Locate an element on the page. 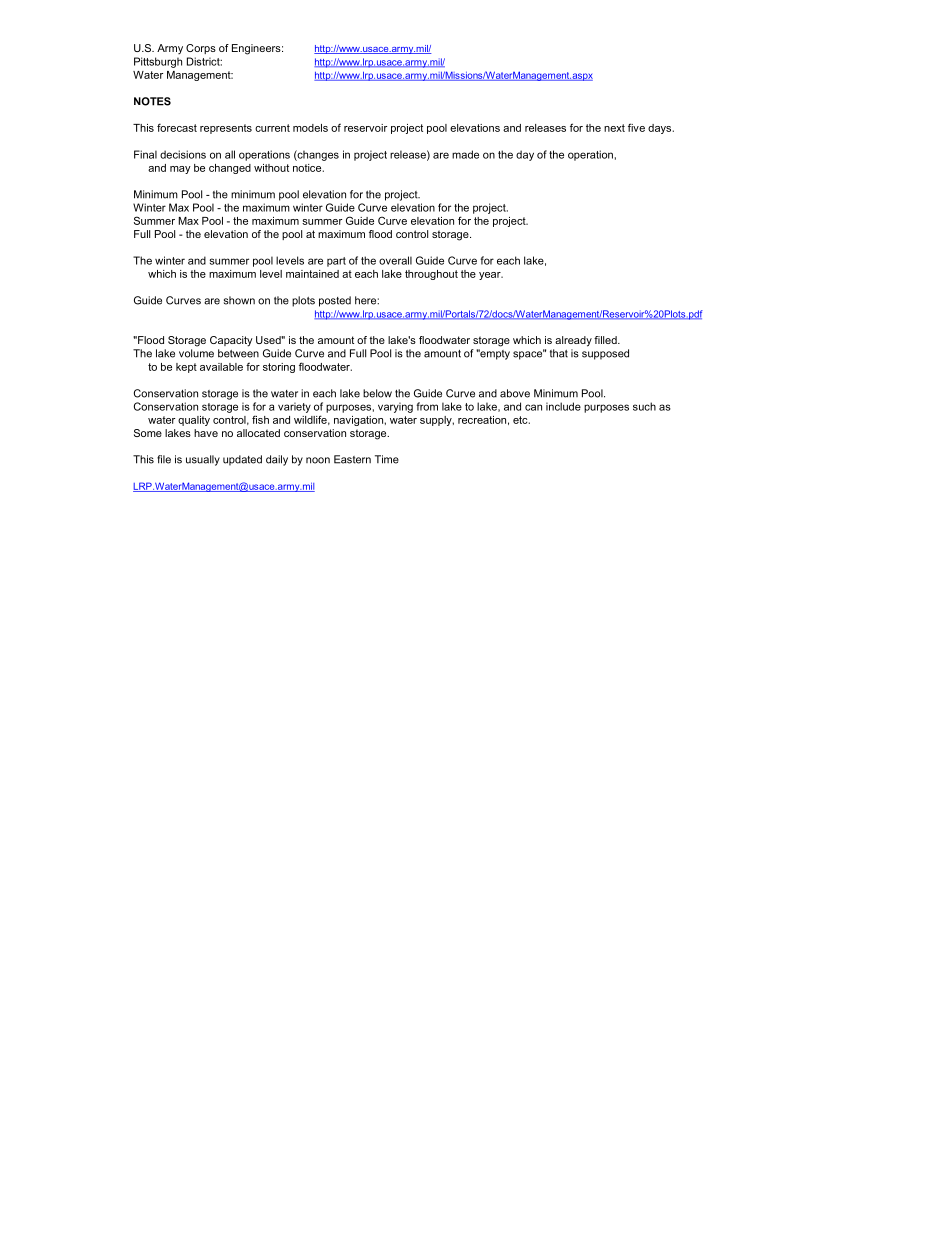 The image size is (952, 1233). next is located at coordinates (614, 128).
